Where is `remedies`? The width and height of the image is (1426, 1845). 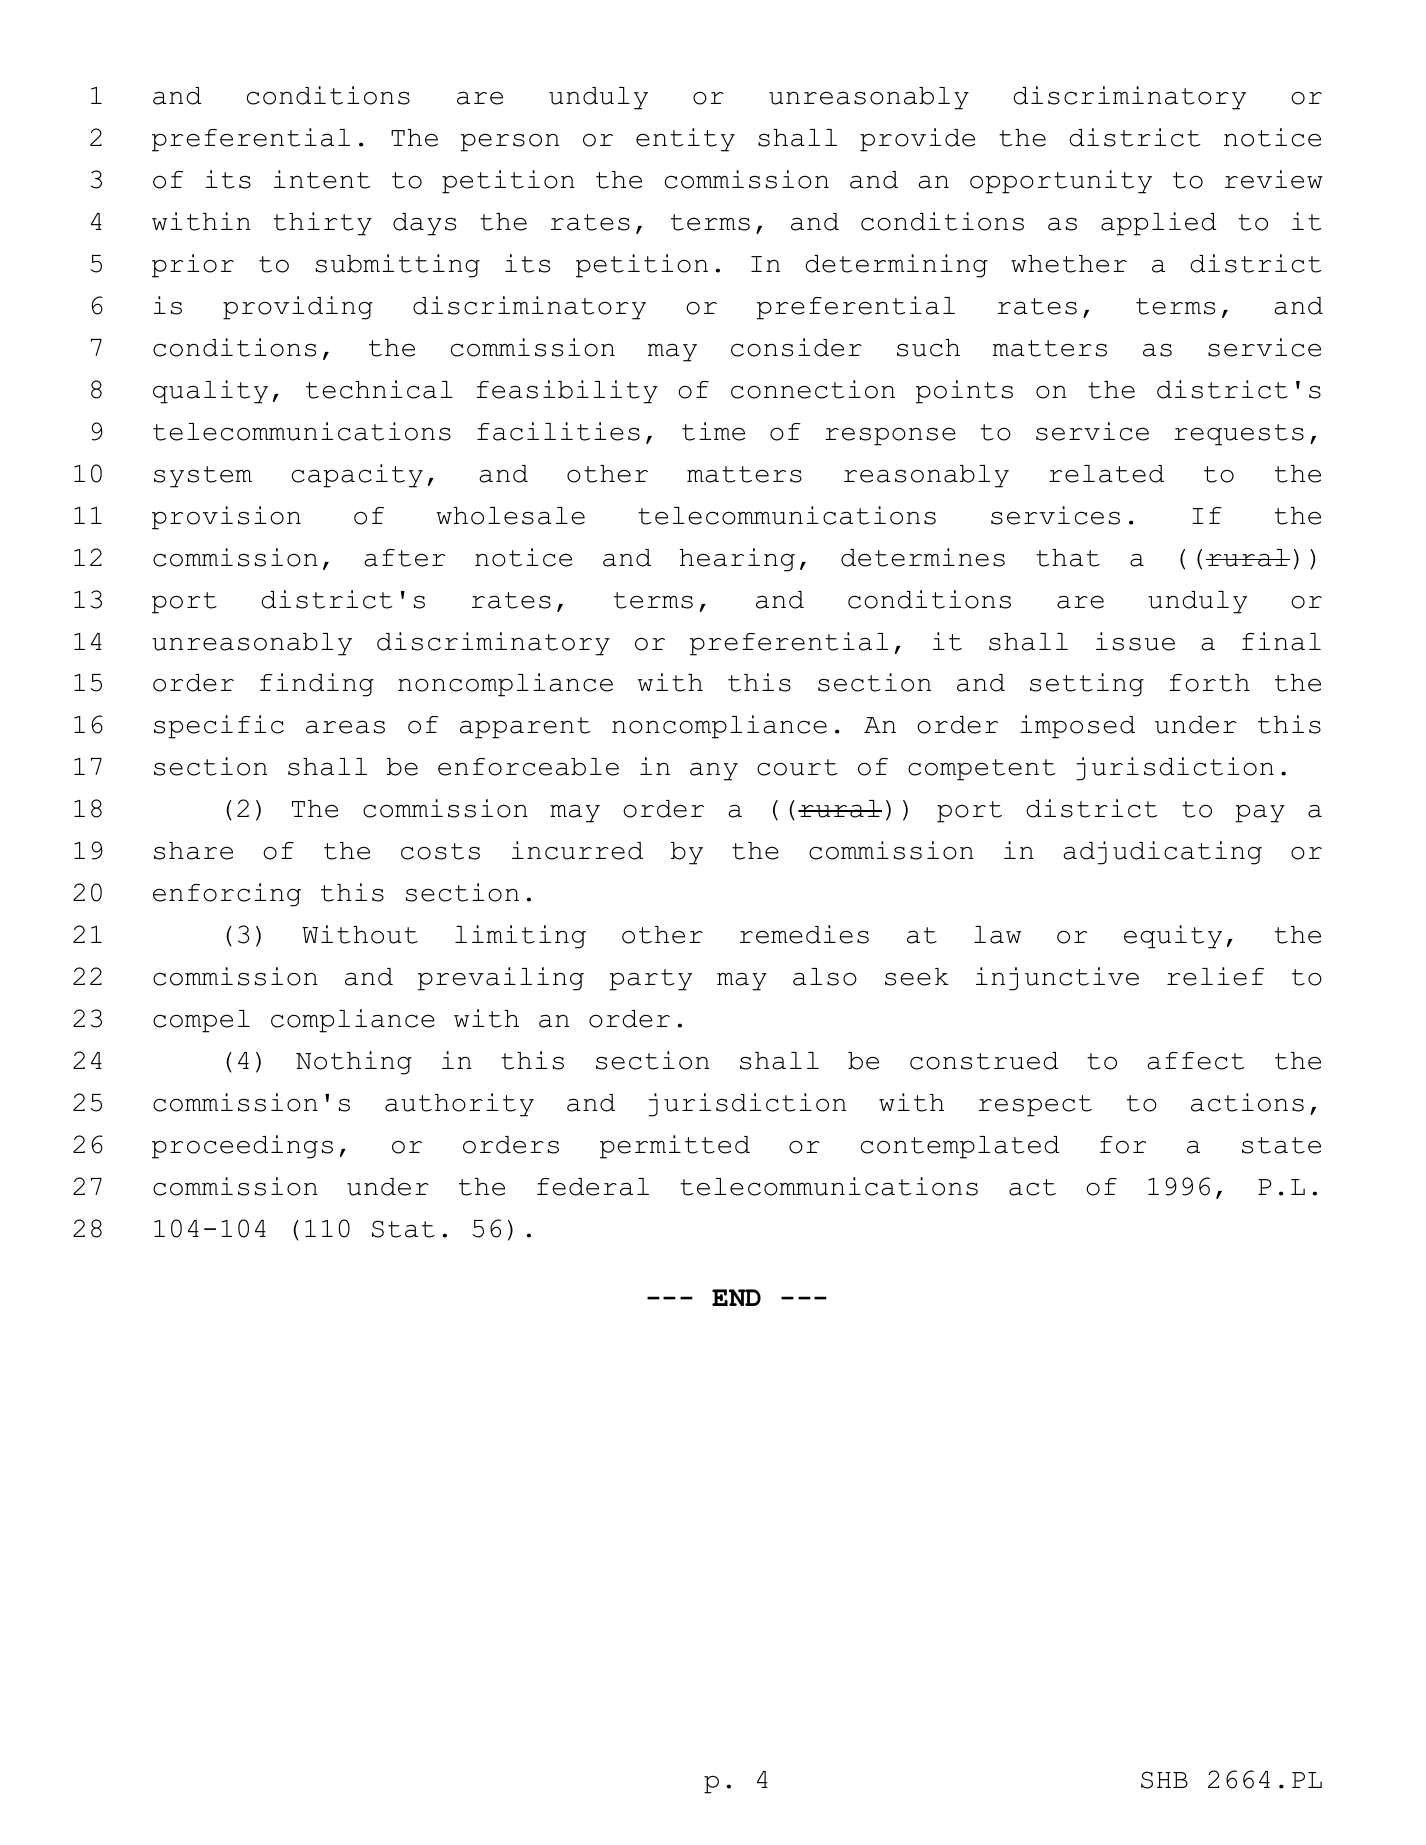
remedies is located at coordinates (804, 934).
